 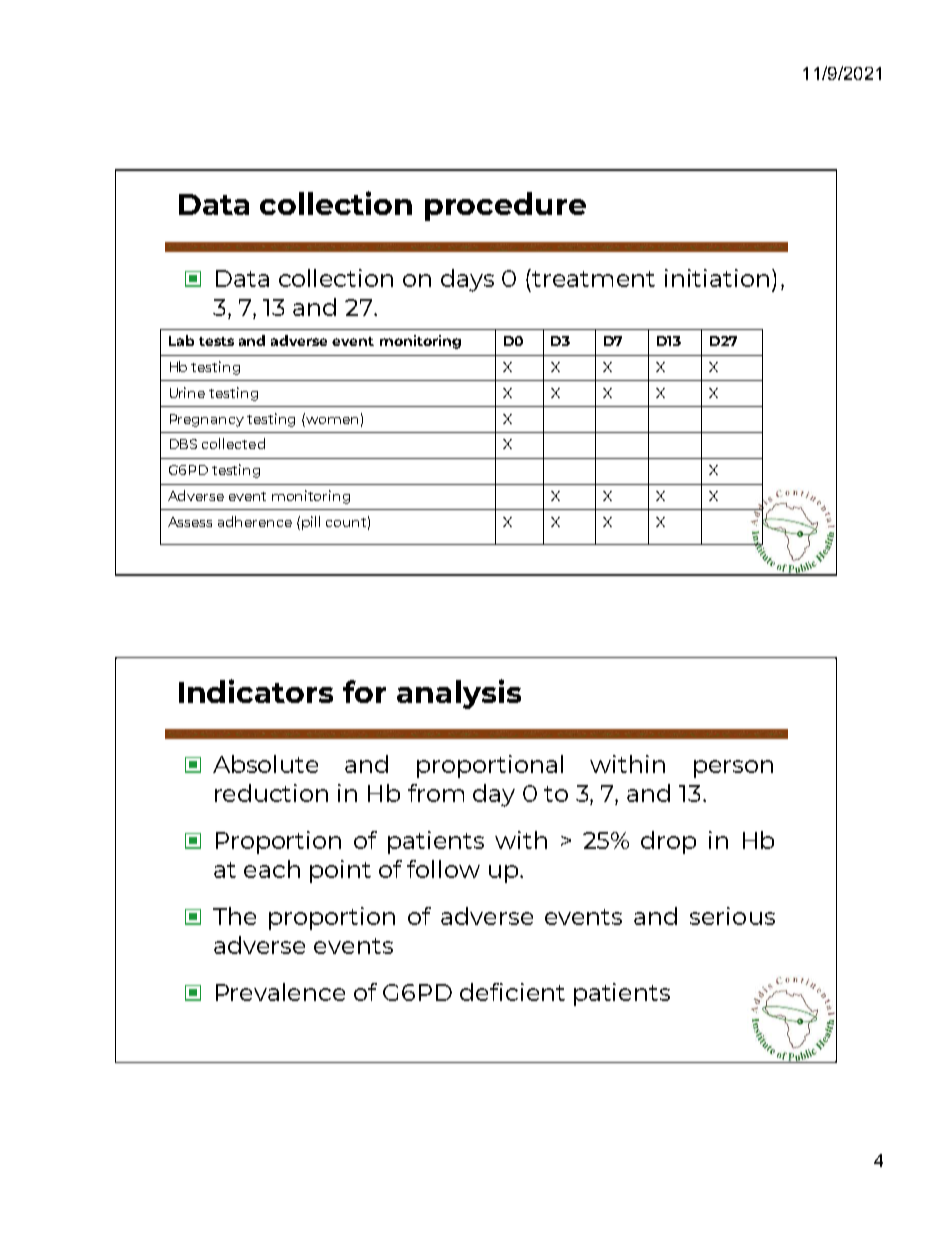 I want to click on Prevalence, so click(x=280, y=992).
